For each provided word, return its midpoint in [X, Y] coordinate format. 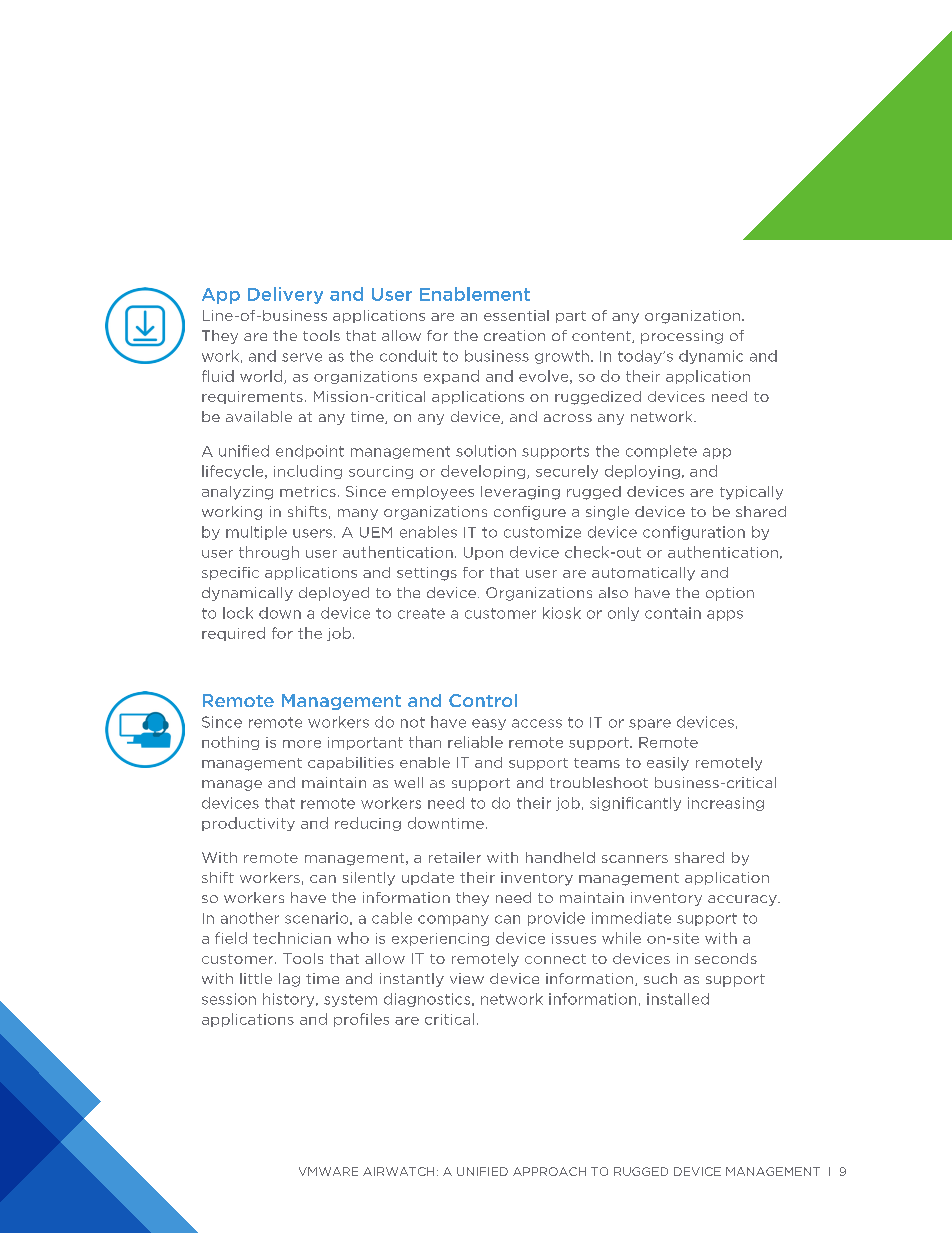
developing [484, 472]
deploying [642, 472]
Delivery [285, 295]
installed [678, 999]
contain [673, 613]
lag [289, 980]
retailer [455, 857]
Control [483, 700]
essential [516, 315]
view [467, 978]
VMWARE [328, 1171]
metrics [308, 491]
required [233, 634]
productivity [248, 824]
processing [682, 337]
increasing [726, 804]
